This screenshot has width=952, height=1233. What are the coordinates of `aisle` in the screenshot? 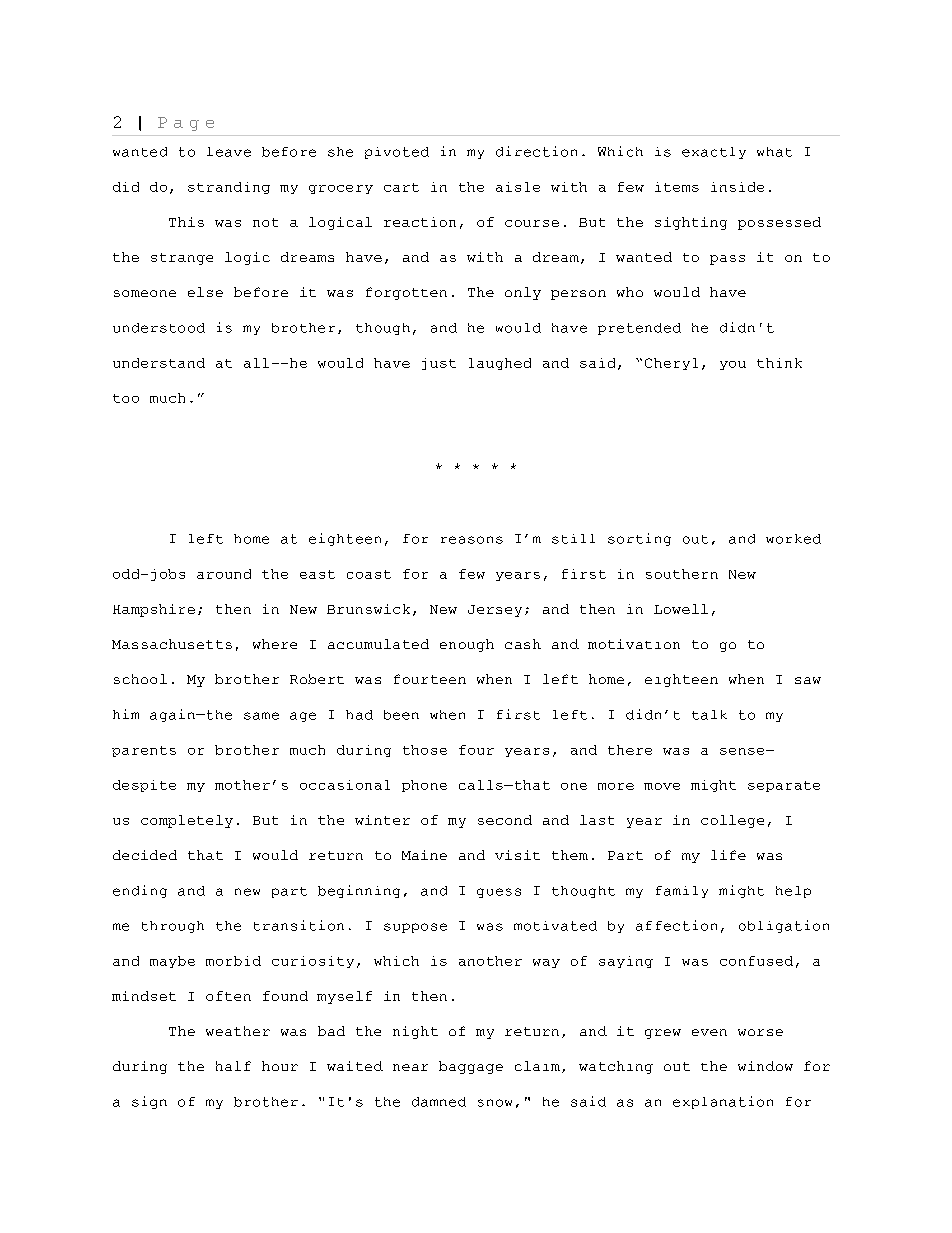 It's located at (518, 187).
